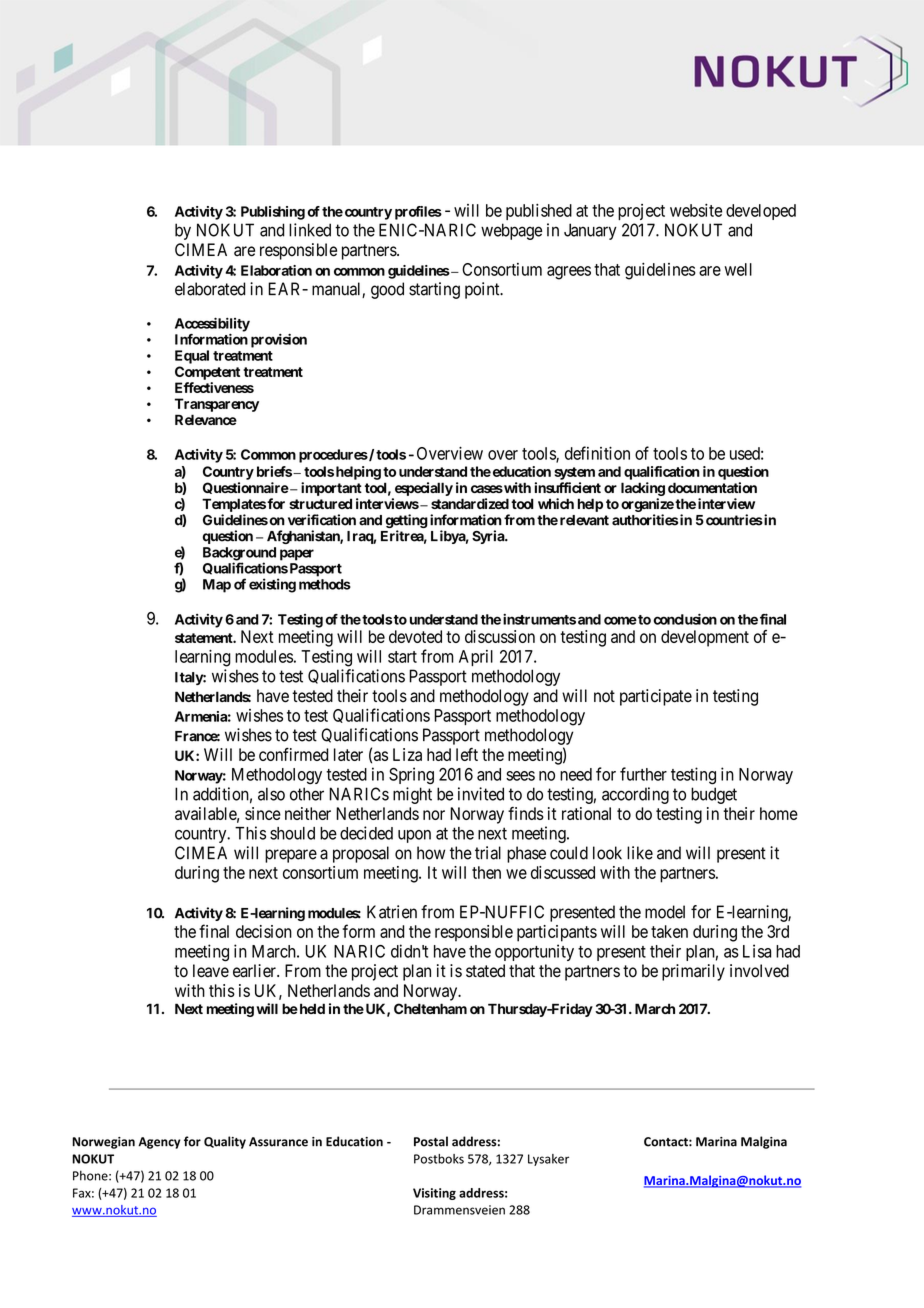  I want to click on website, so click(696, 210).
